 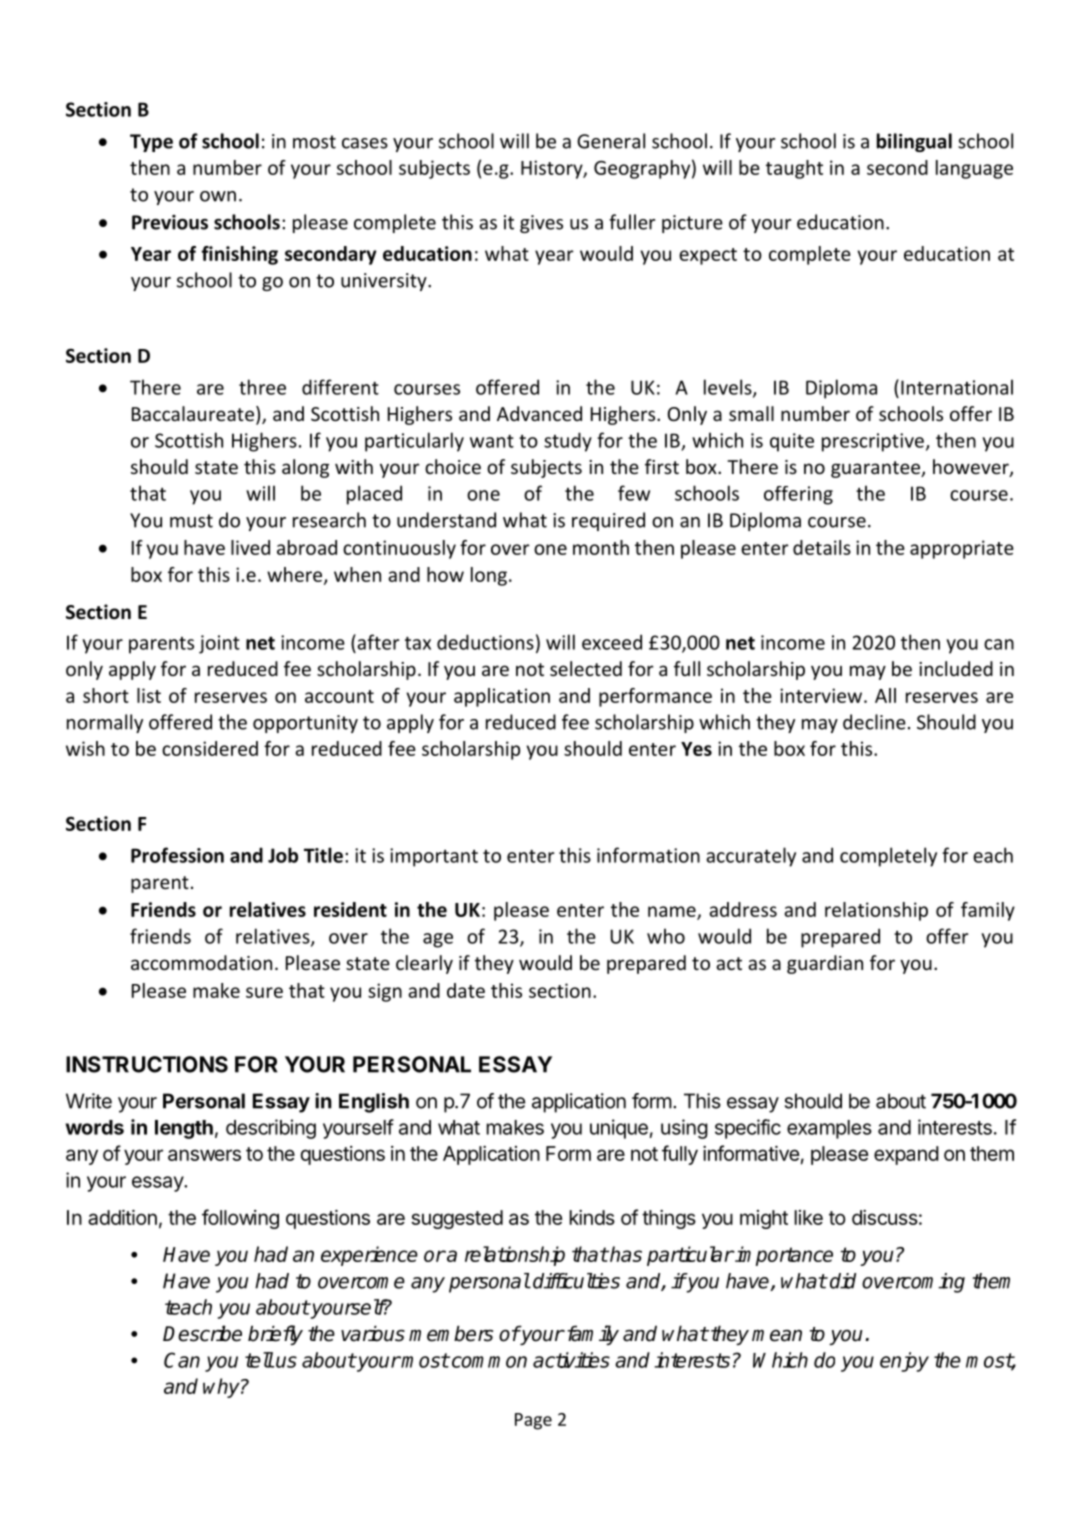 What do you see at coordinates (434, 857) in the screenshot?
I see `important` at bounding box center [434, 857].
